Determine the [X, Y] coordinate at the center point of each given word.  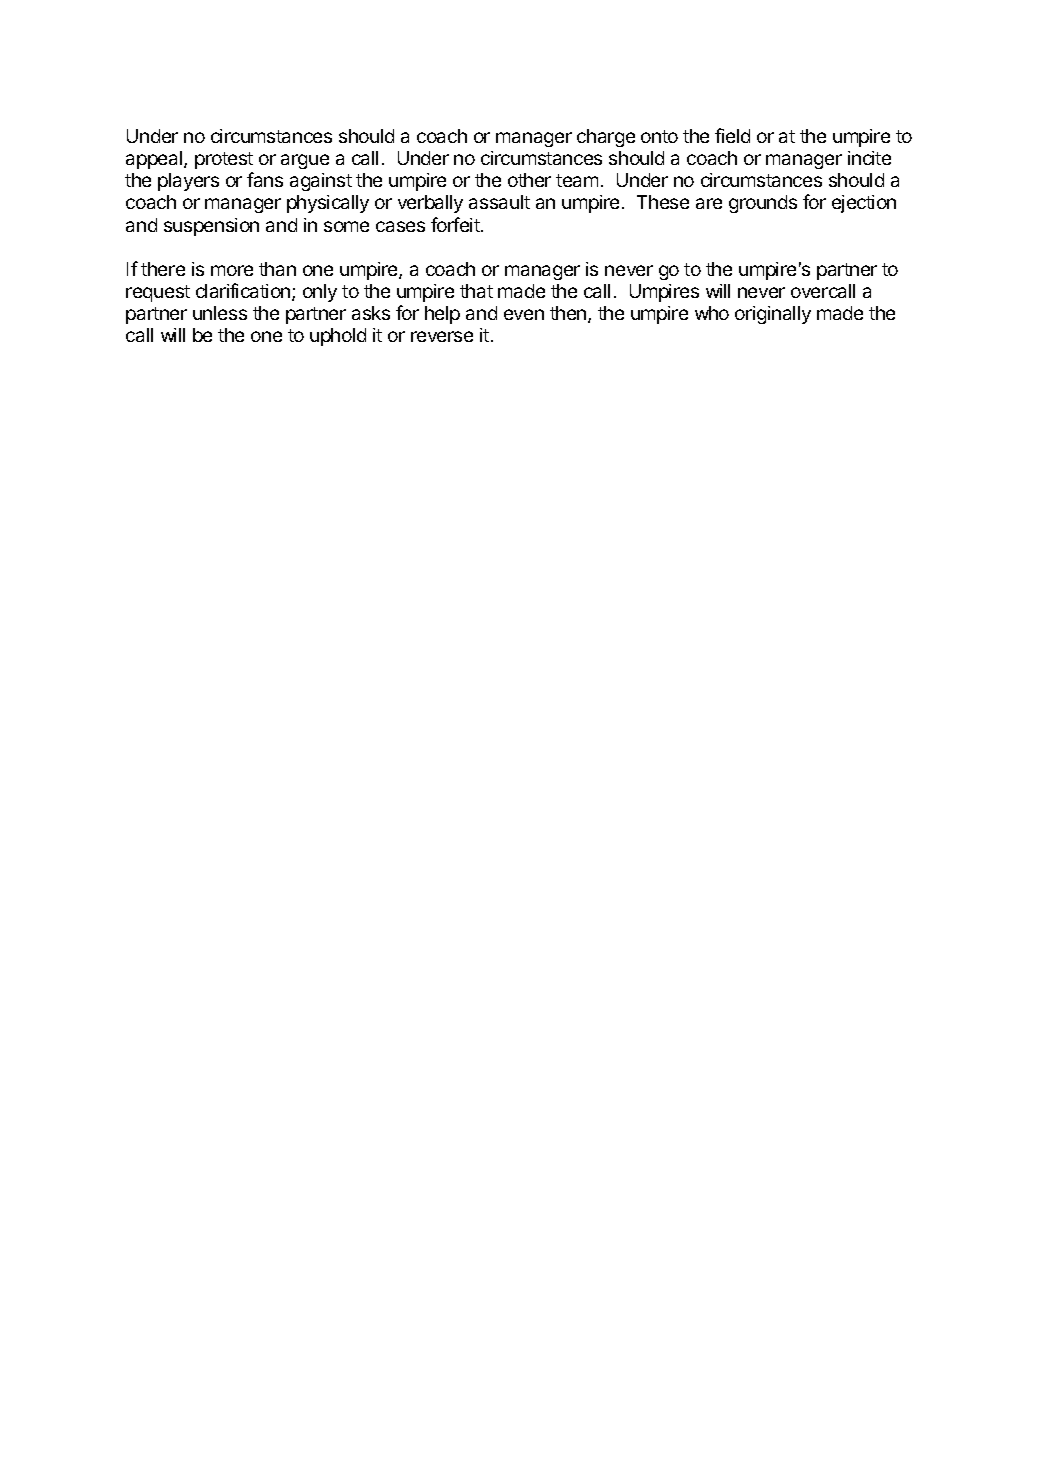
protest [224, 160]
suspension [211, 227]
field [732, 135]
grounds [763, 204]
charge [606, 138]
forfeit [456, 224]
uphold [338, 337]
